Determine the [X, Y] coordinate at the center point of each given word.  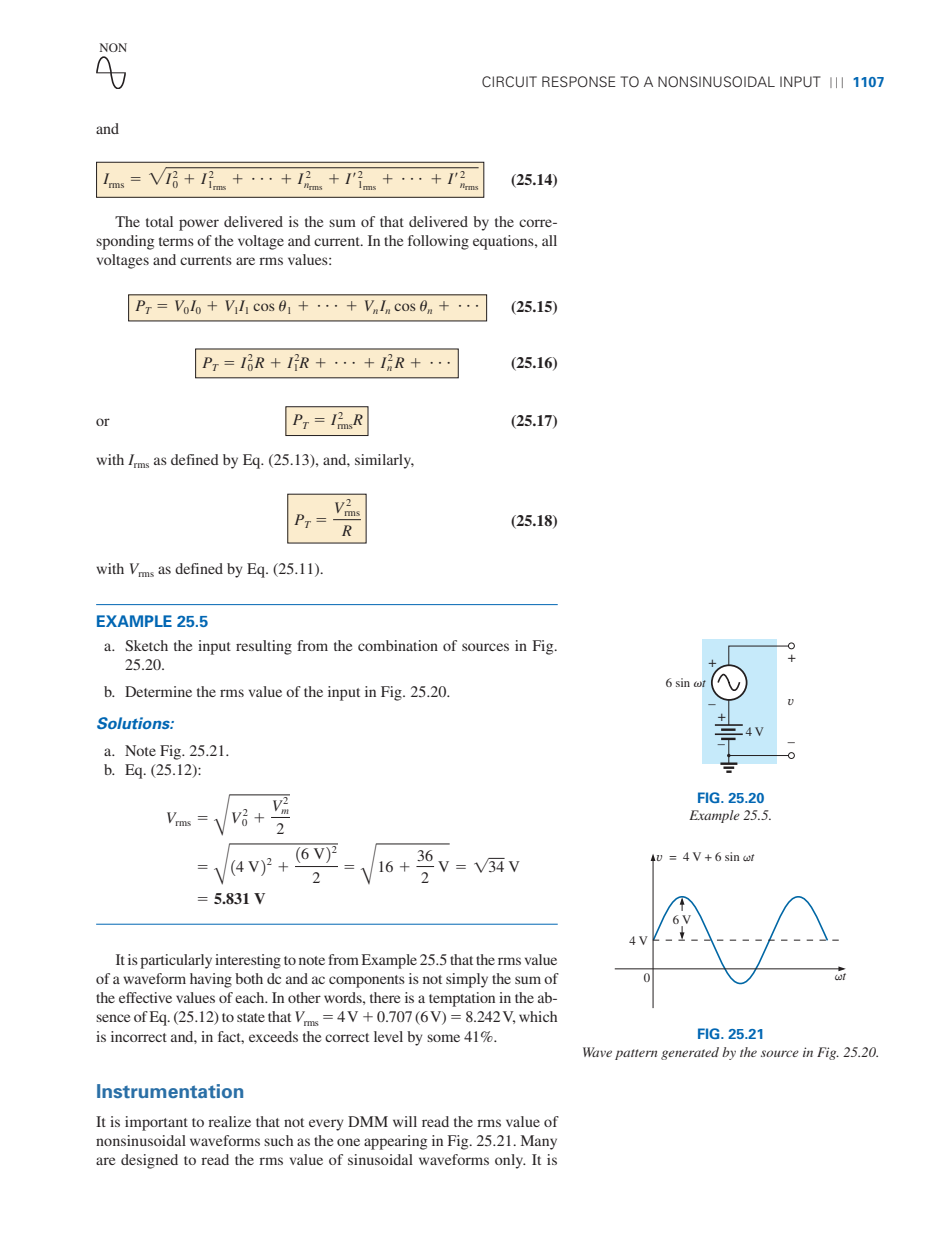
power [199, 225]
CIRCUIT [509, 81]
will [405, 1121]
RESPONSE [579, 81]
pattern [636, 1054]
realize [229, 1121]
